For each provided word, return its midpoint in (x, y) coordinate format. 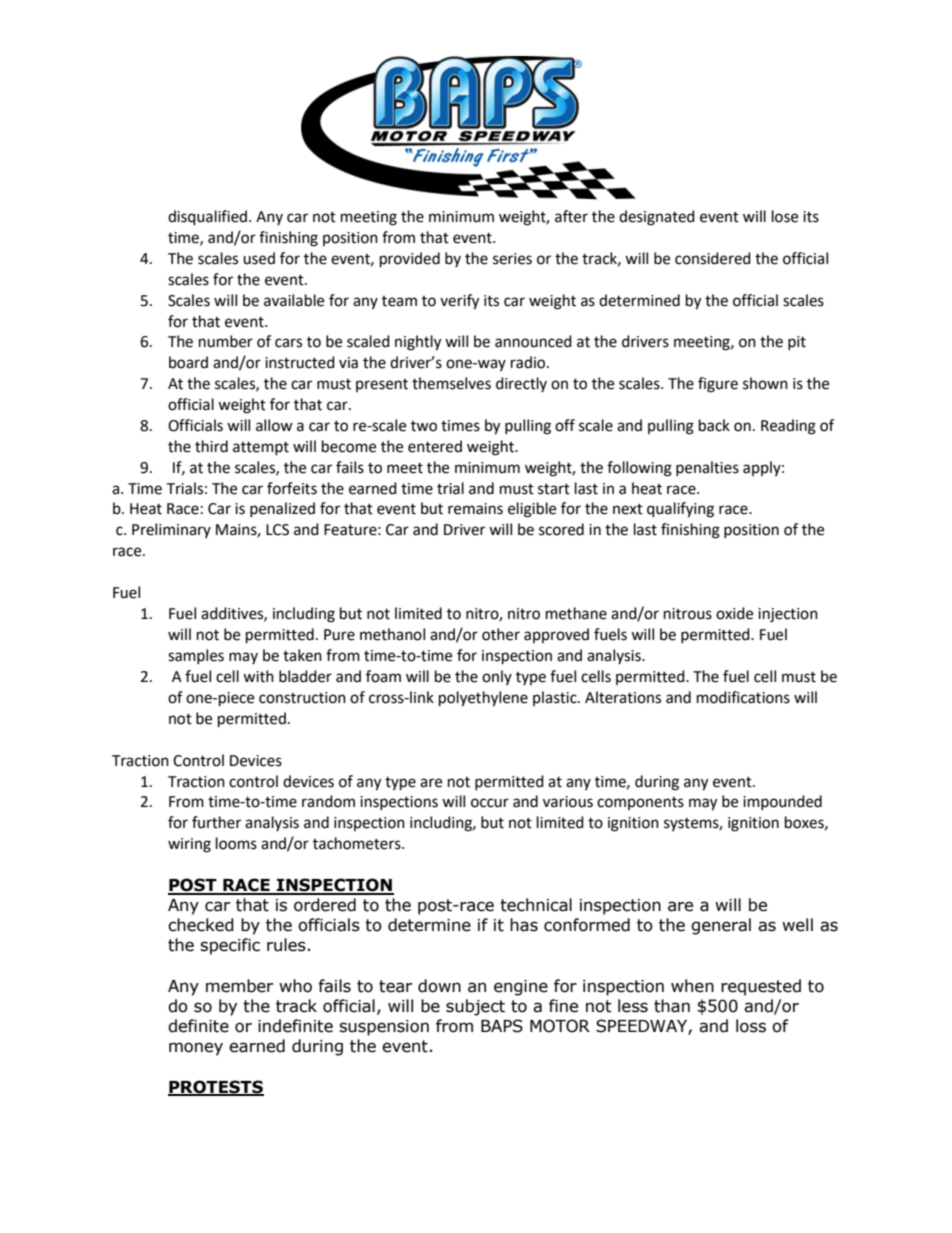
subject (475, 1007)
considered (713, 258)
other (501, 634)
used (259, 258)
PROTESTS (216, 1088)
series (512, 259)
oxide (734, 613)
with (258, 676)
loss (751, 1026)
